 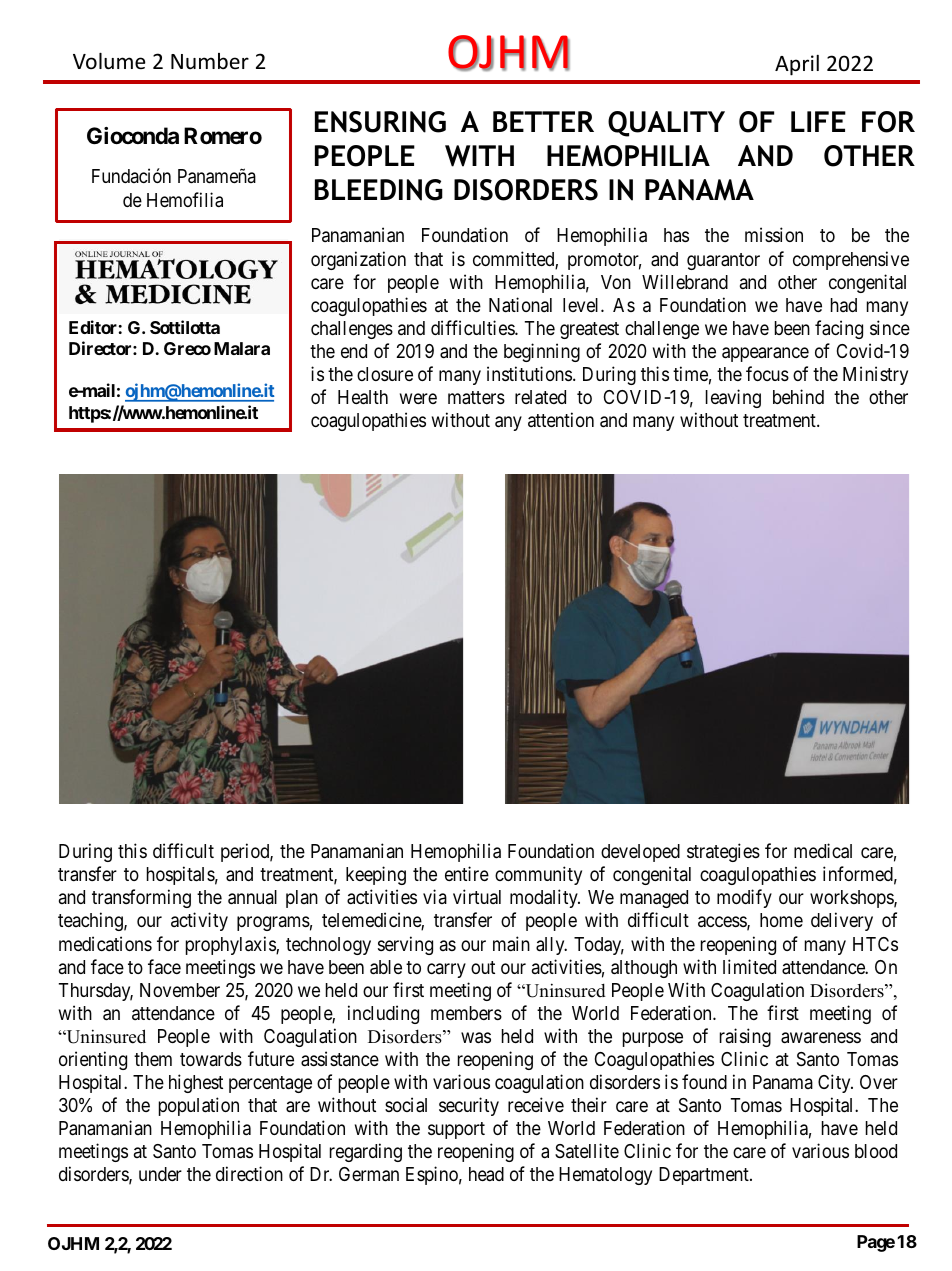 What do you see at coordinates (187, 348) in the screenshot?
I see `Greco` at bounding box center [187, 348].
